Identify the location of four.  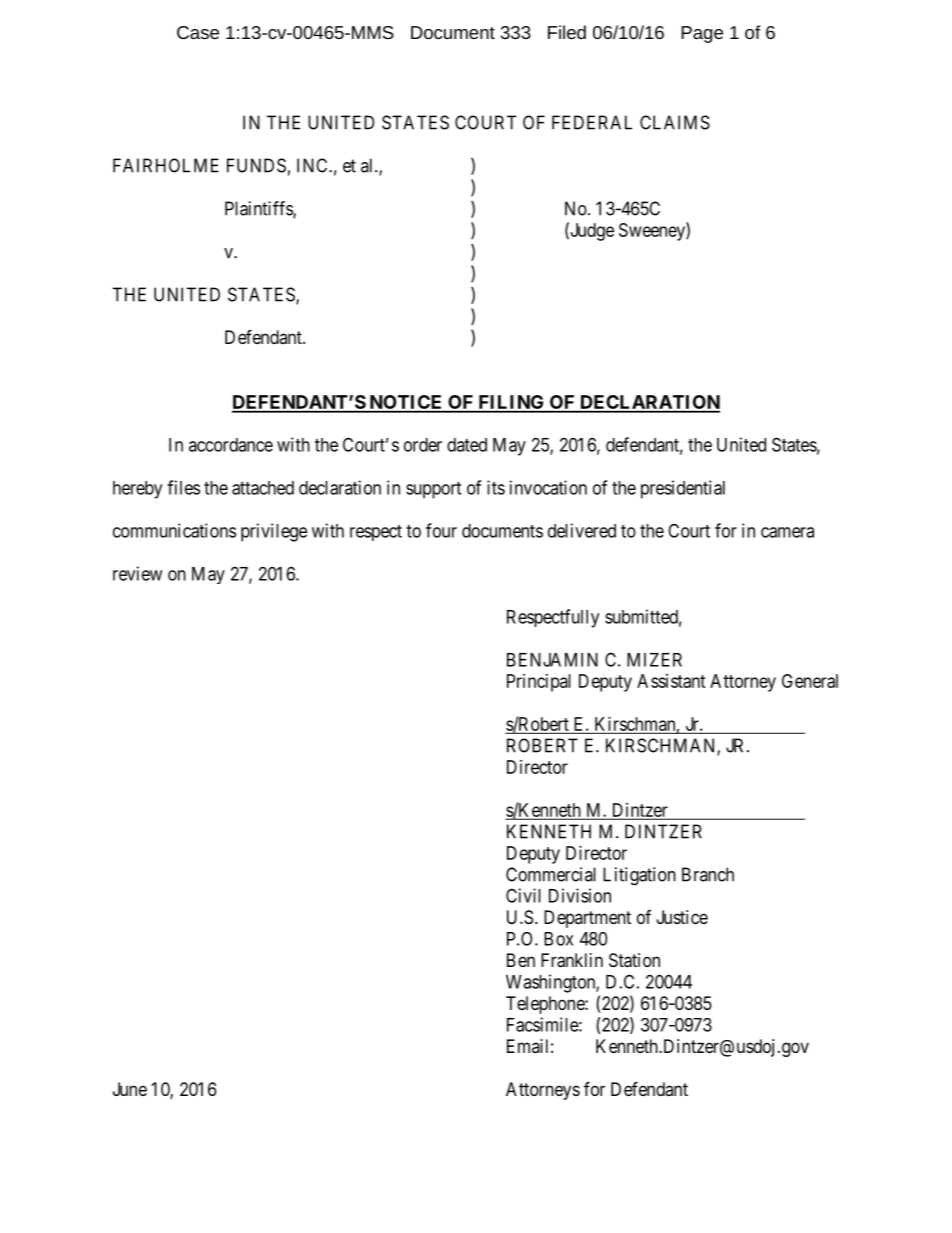
(441, 530).
